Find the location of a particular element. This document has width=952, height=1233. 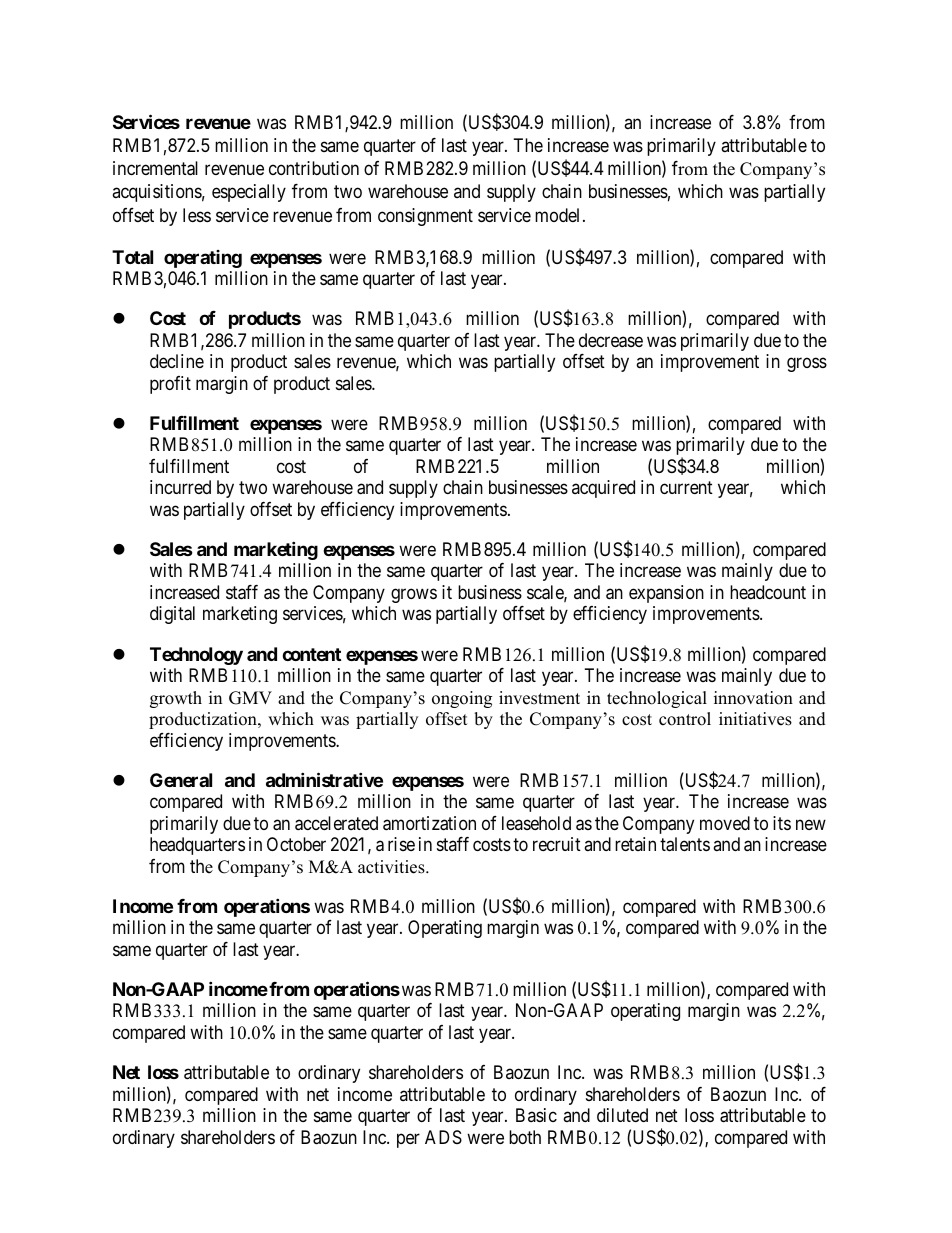

ongoing is located at coordinates (462, 699).
